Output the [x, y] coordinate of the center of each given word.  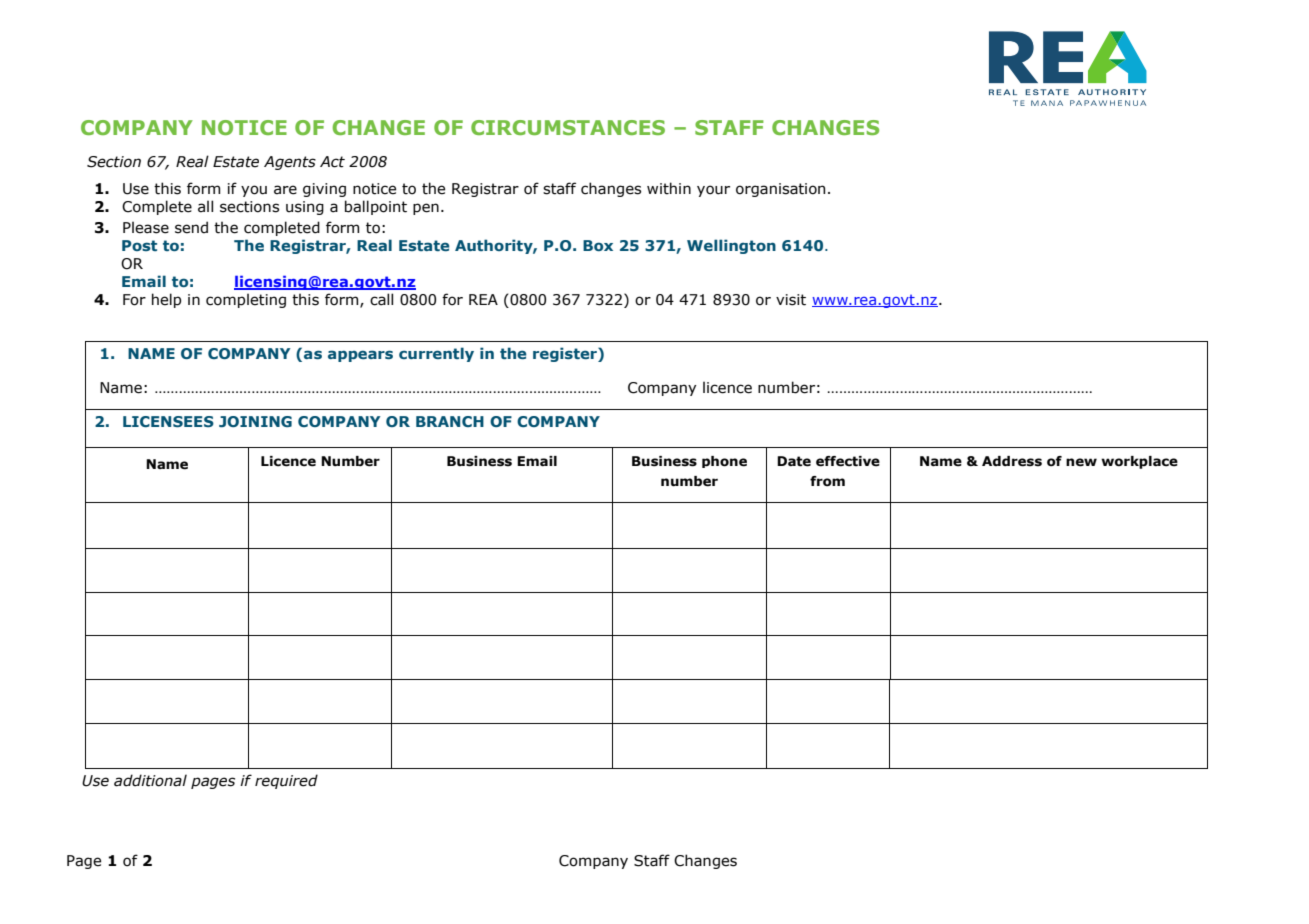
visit [791, 300]
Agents [290, 163]
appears [360, 356]
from [827, 481]
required [286, 781]
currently [436, 354]
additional [150, 780]
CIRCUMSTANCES [568, 127]
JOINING [255, 421]
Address [1012, 461]
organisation [780, 190]
